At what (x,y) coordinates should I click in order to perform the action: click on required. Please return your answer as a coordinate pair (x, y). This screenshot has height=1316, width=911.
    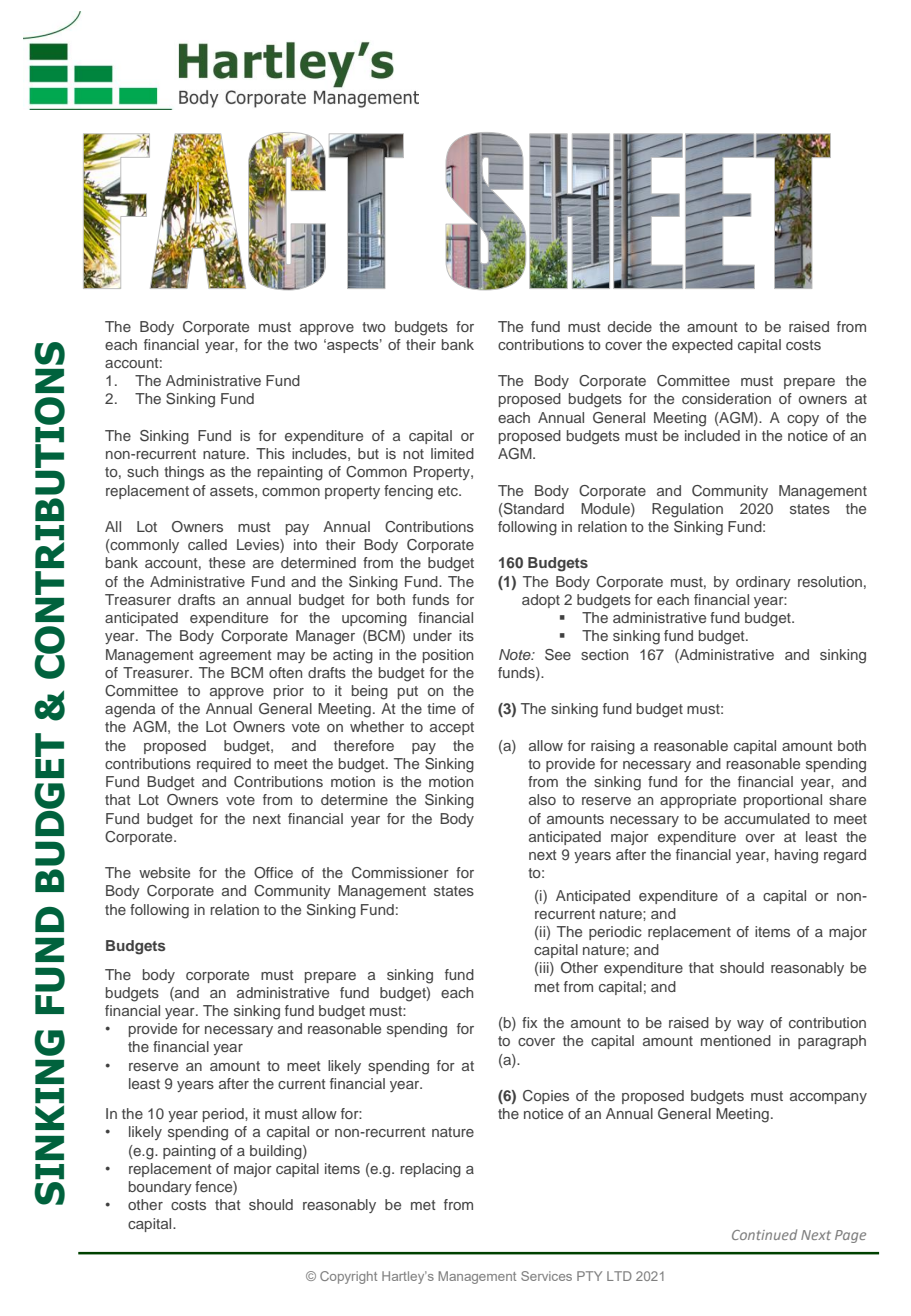
    Looking at the image, I should click on (224, 765).
